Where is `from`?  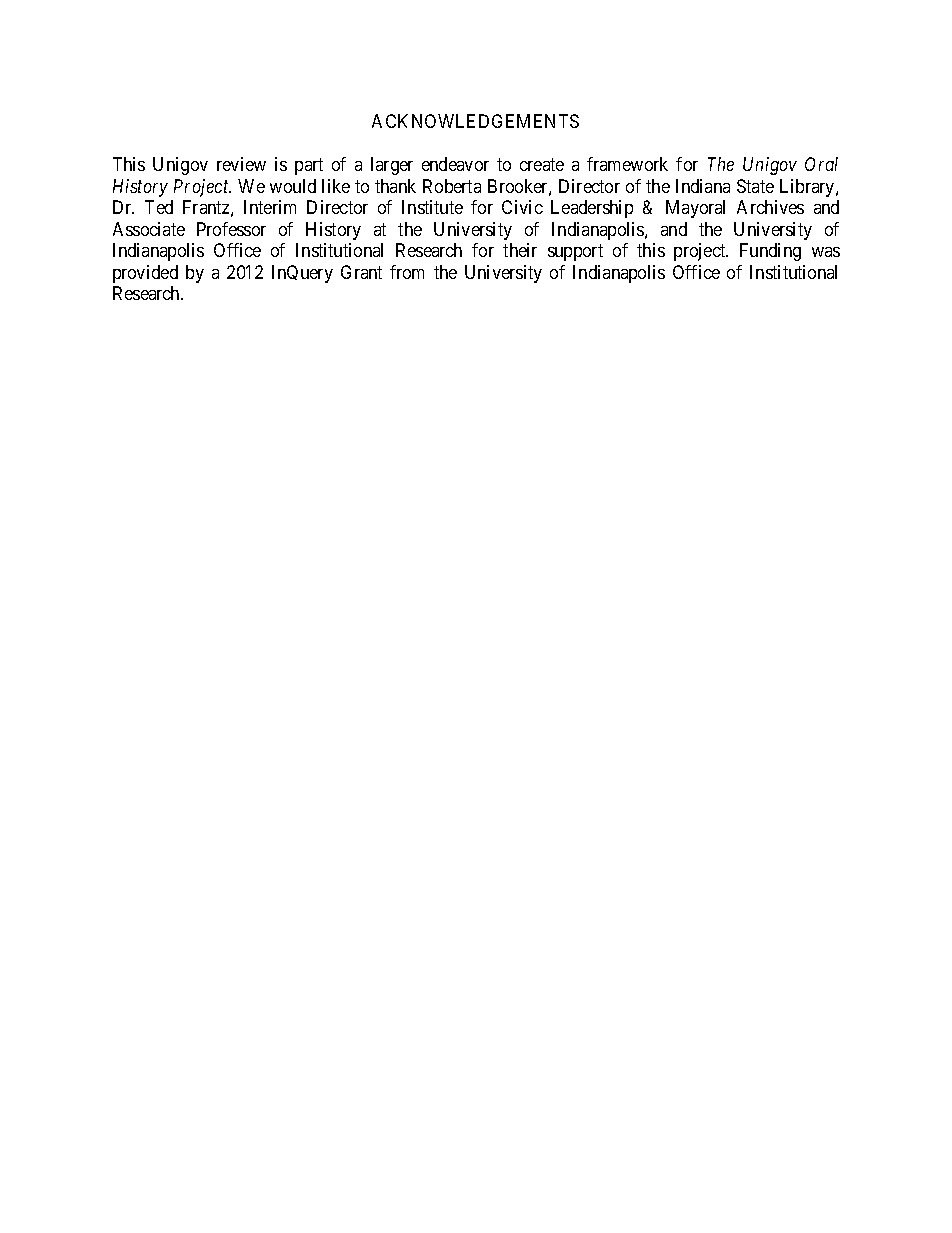
from is located at coordinates (407, 272).
